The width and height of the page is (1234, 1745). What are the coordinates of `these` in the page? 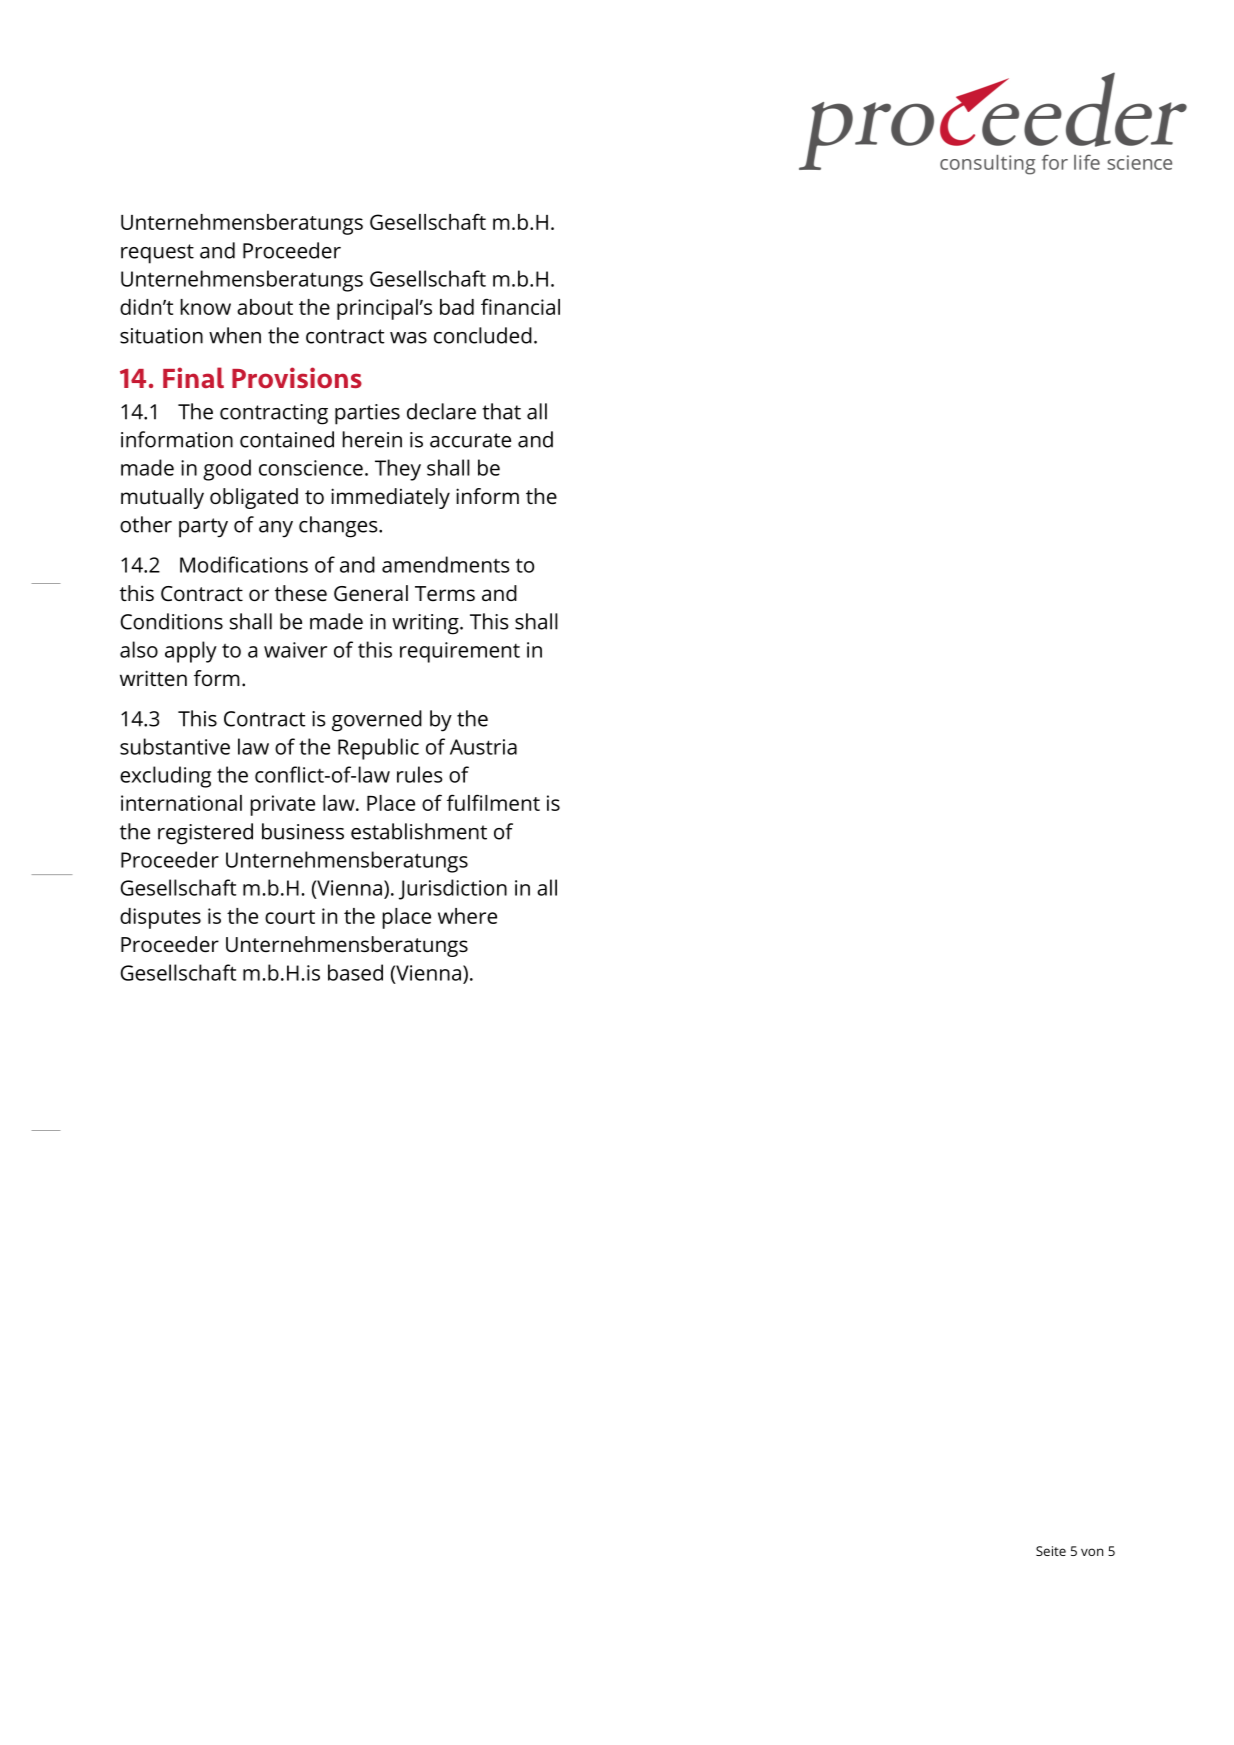 It's located at (301, 593).
